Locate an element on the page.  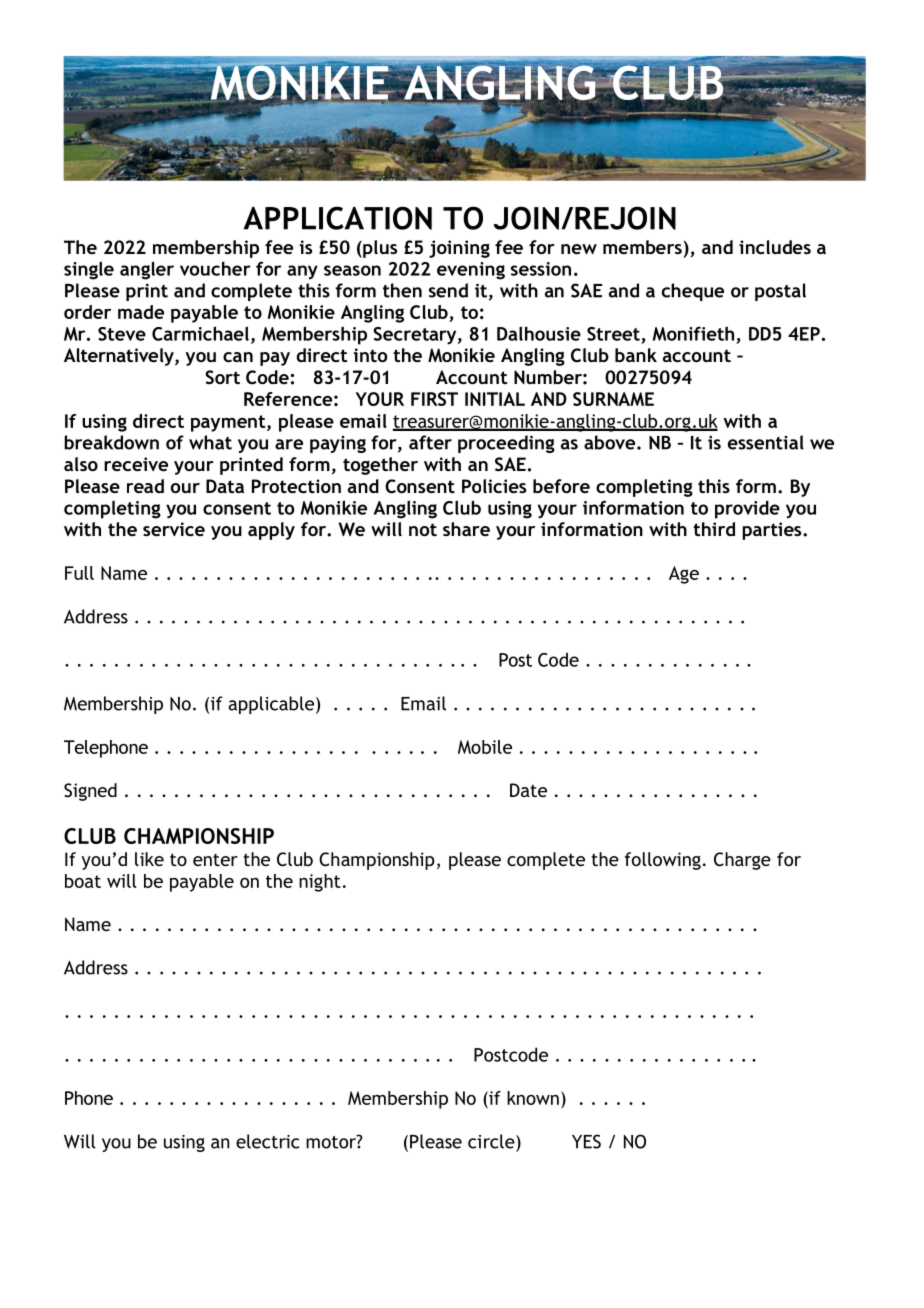
essential is located at coordinates (766, 442).
